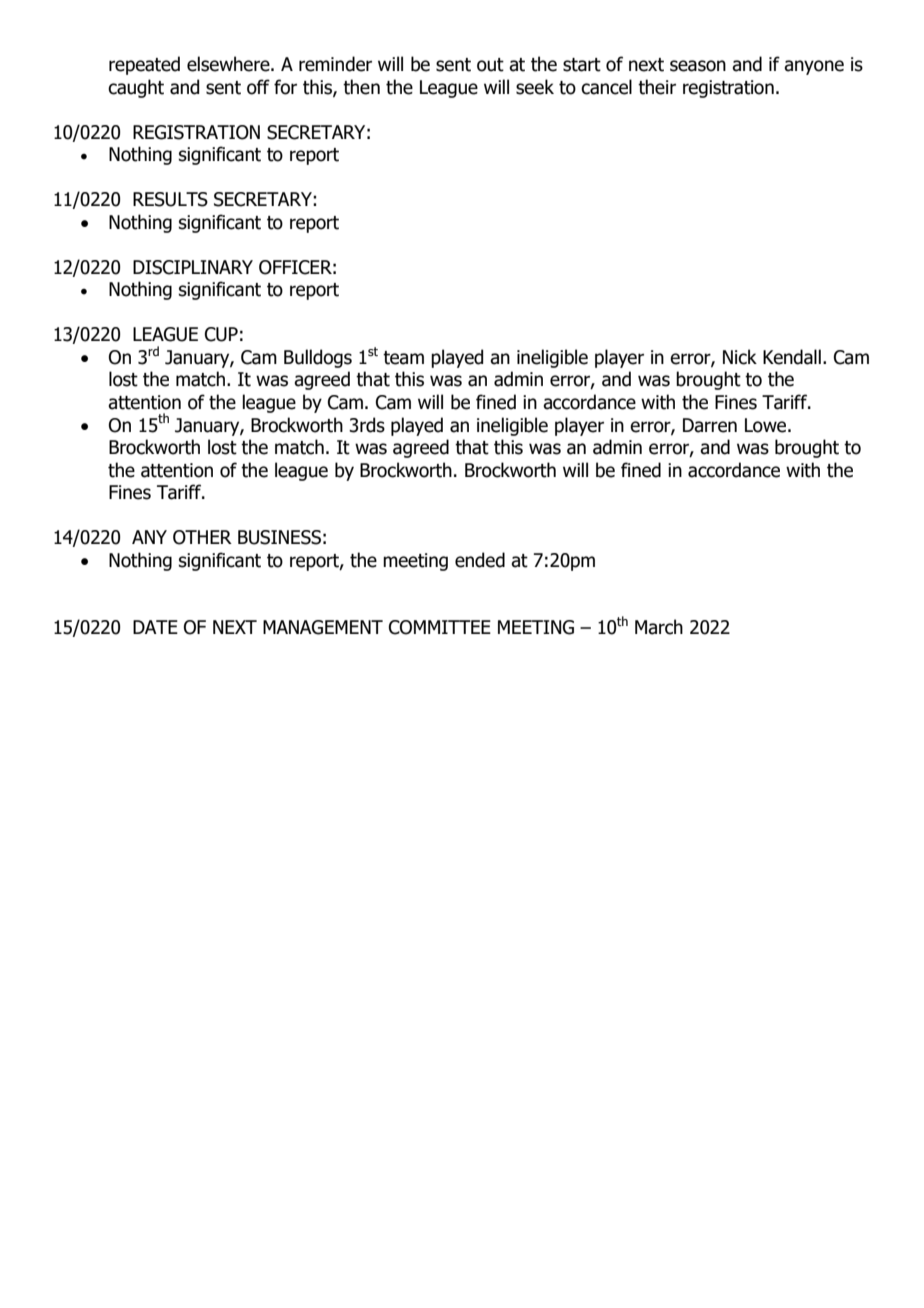 The width and height of the image is (924, 1308). What do you see at coordinates (193, 267) in the image?
I see `DISCIPLINARY` at bounding box center [193, 267].
